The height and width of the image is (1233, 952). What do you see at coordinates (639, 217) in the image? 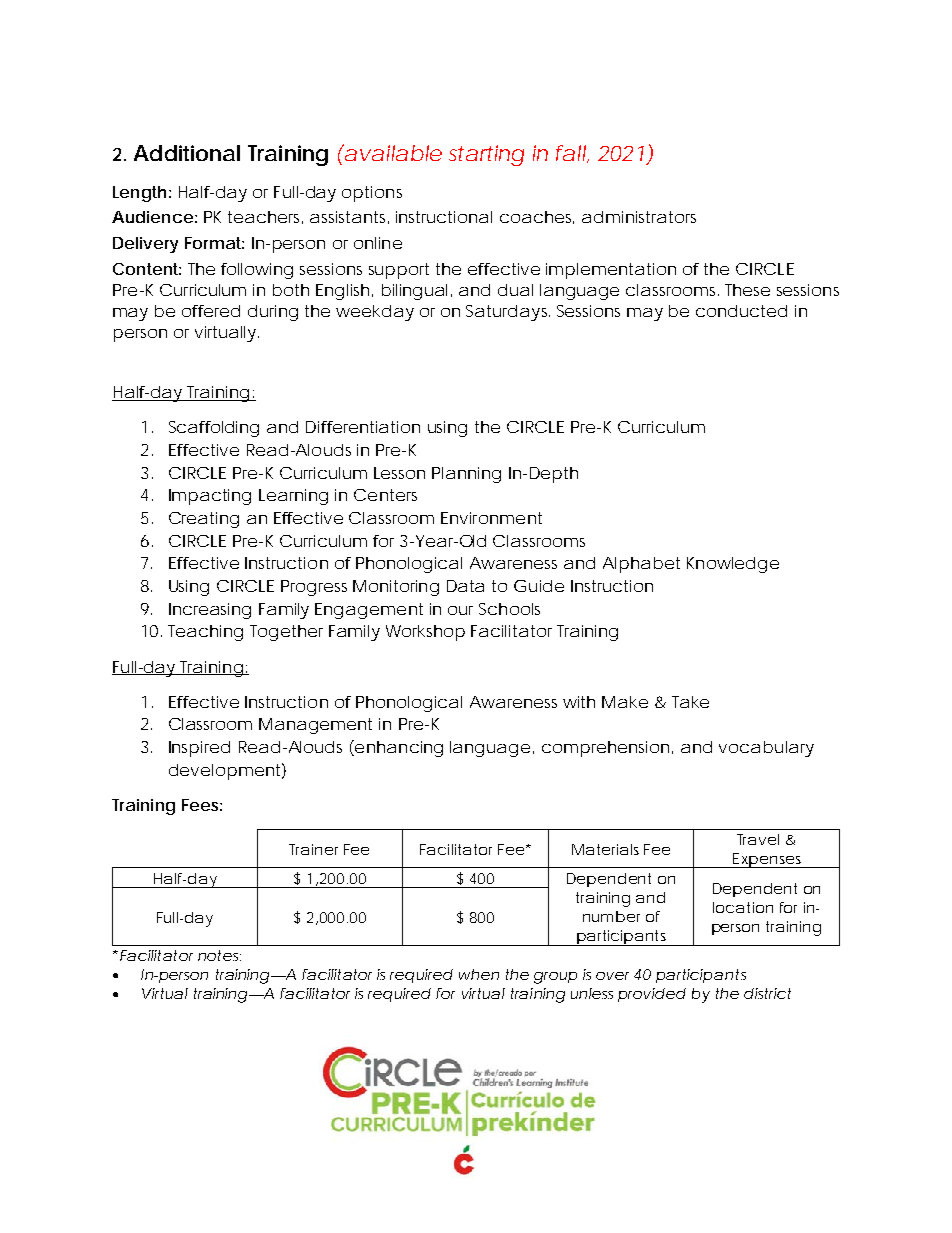
I see `administrators` at bounding box center [639, 217].
